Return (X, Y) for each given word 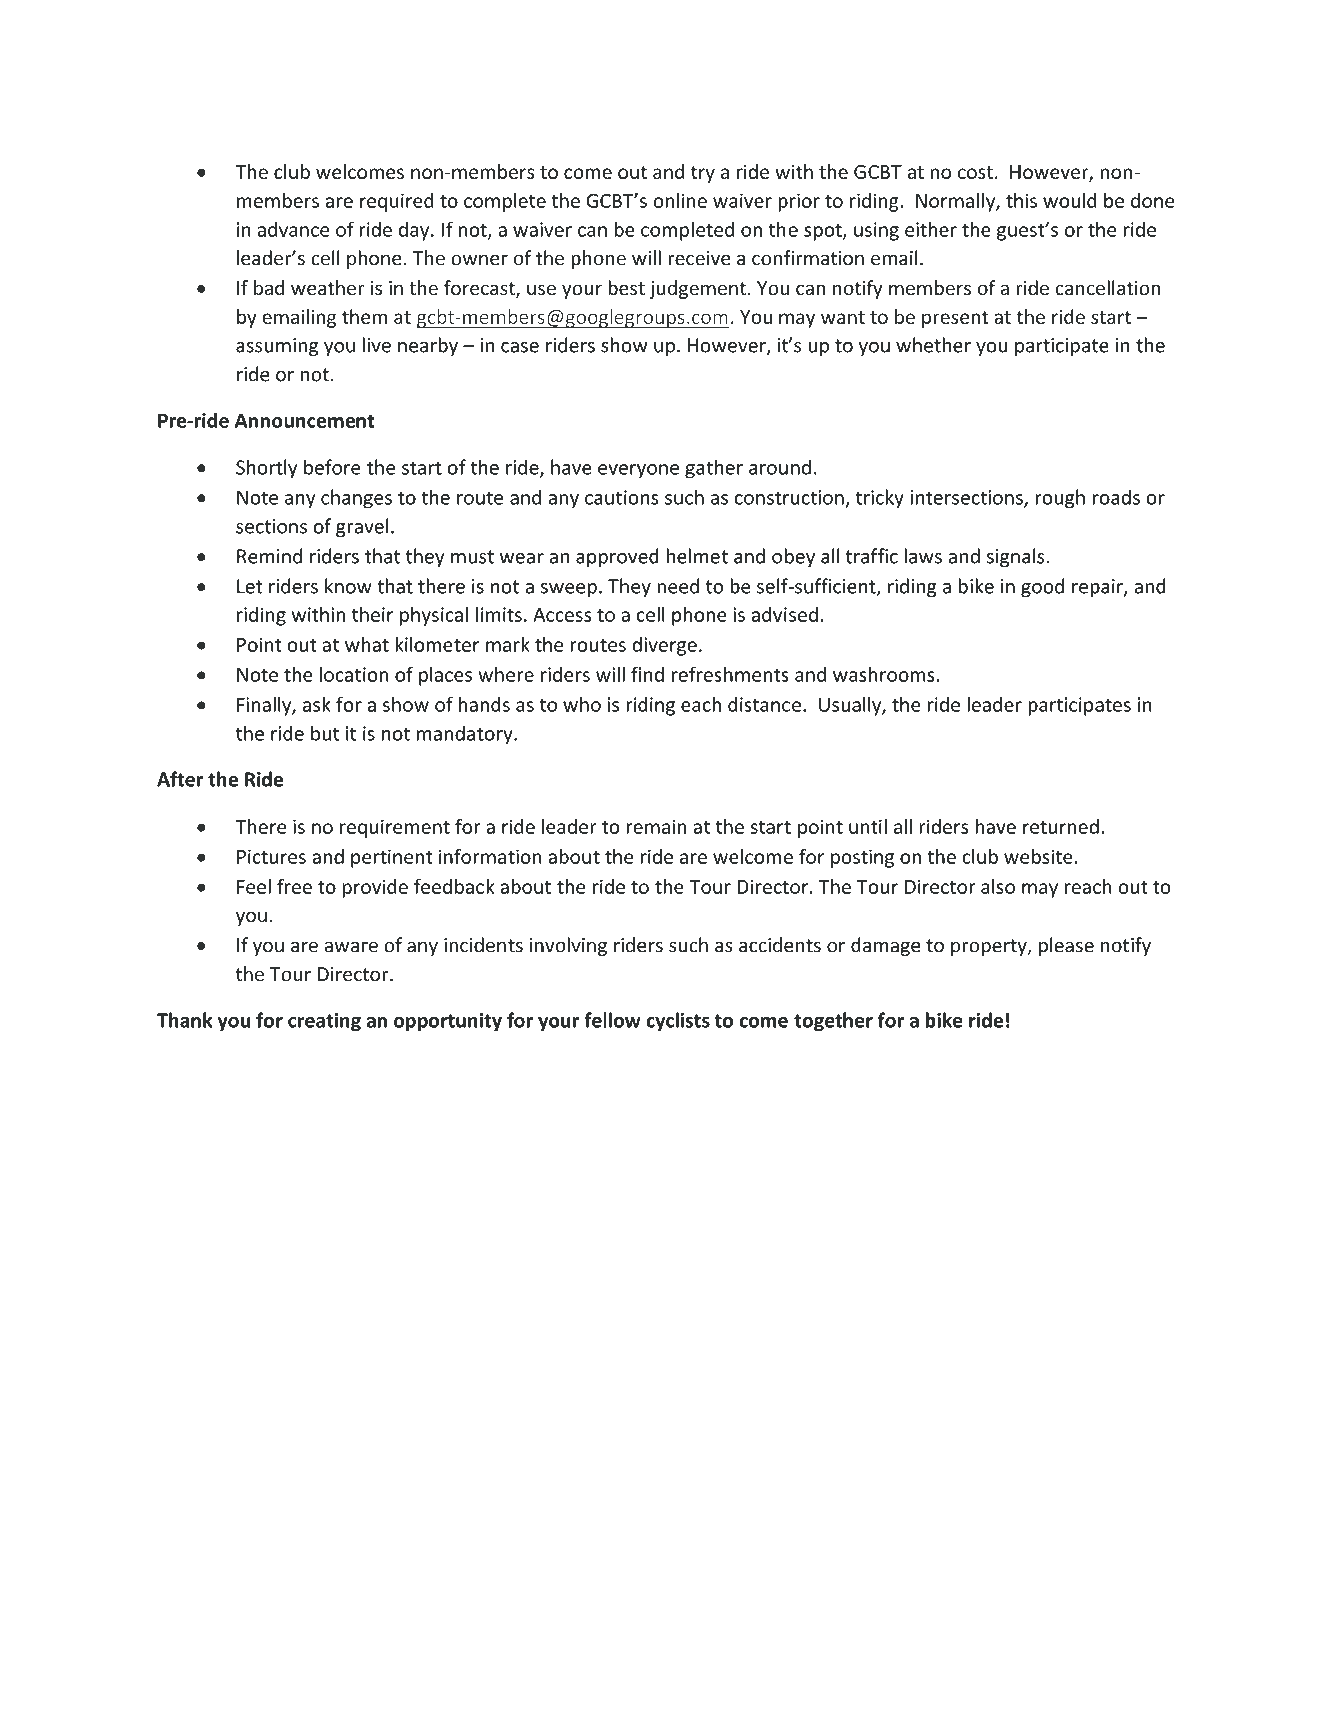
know (348, 586)
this (1021, 200)
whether (933, 345)
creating (324, 1022)
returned (1061, 826)
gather (714, 469)
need (678, 586)
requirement (395, 828)
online (680, 200)
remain (656, 826)
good (1042, 588)
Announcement (305, 420)
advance (293, 229)
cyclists (678, 1022)
